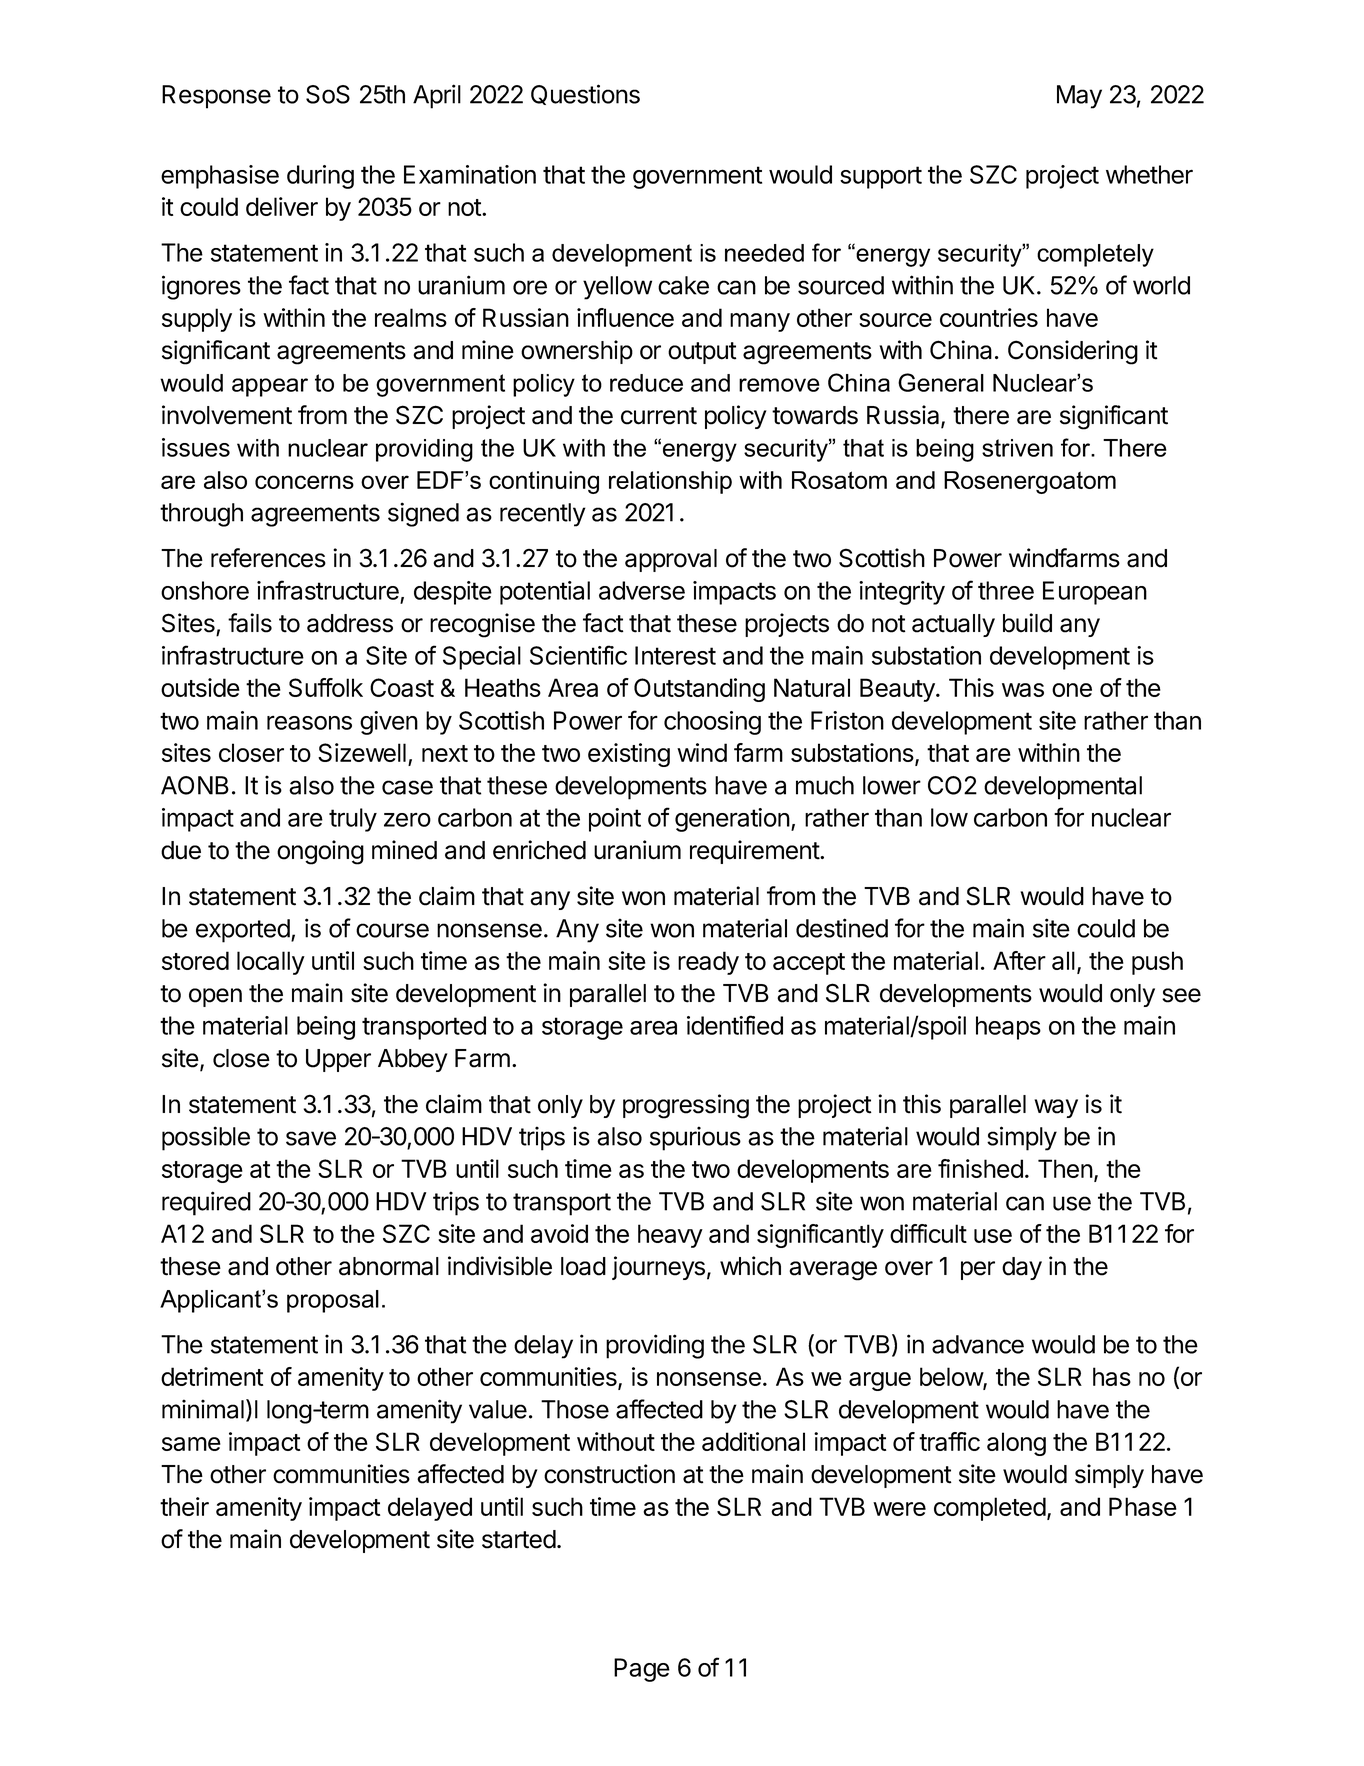 The height and width of the document is (1766, 1364). I want to click on during, so click(320, 177).
